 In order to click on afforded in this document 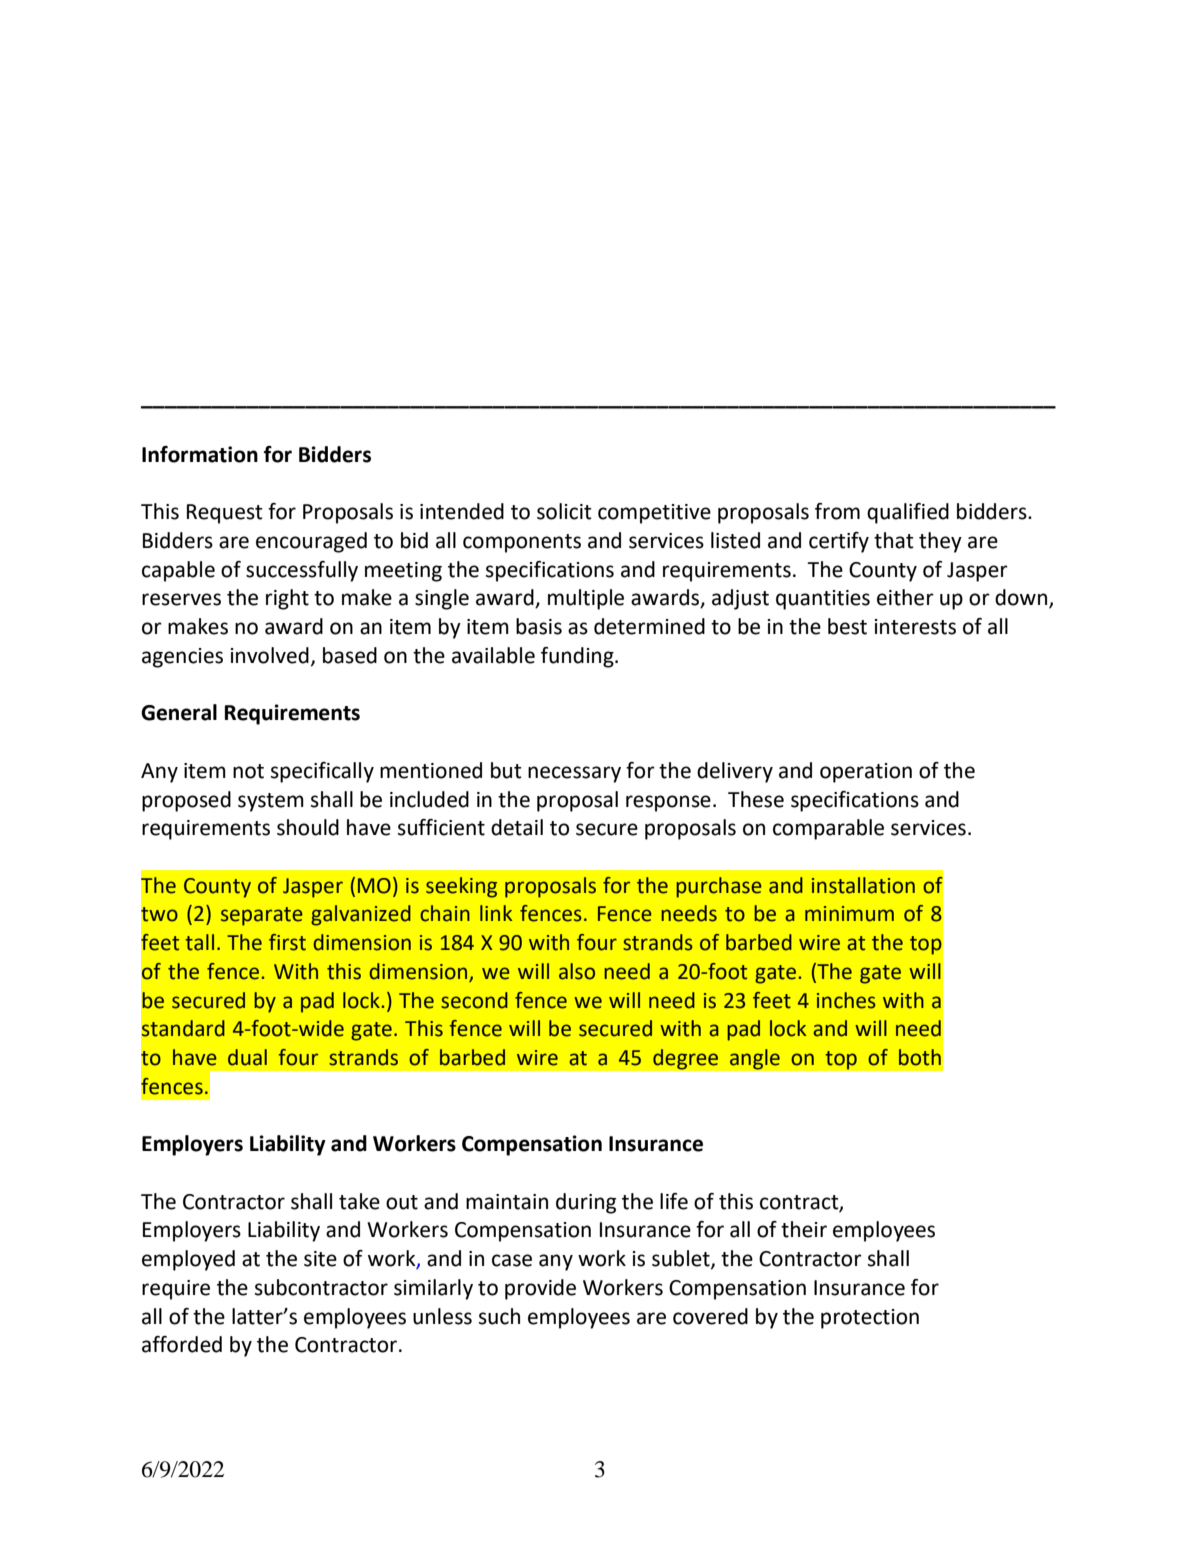, I will do `click(182, 1344)`.
